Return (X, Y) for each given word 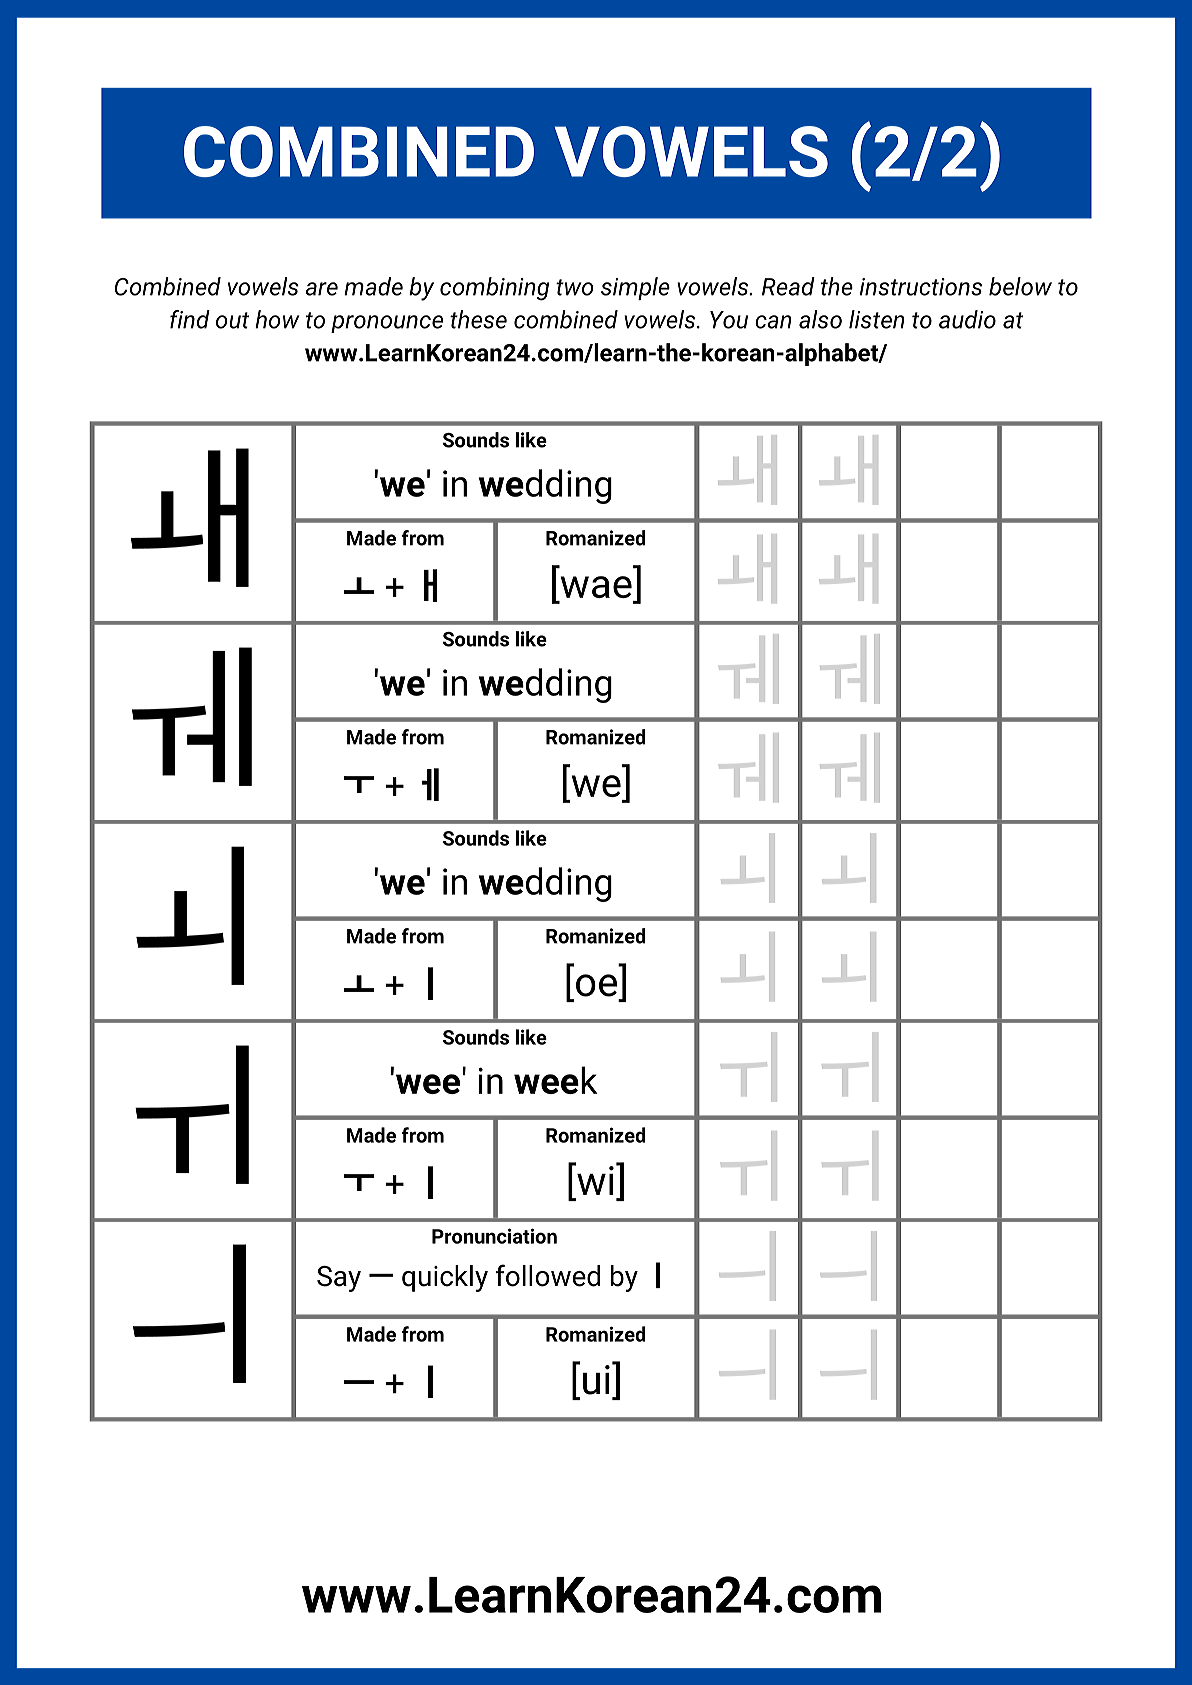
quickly (445, 1278)
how (277, 319)
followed (548, 1275)
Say (339, 1279)
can (773, 322)
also (820, 319)
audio (967, 319)
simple (635, 288)
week (555, 1080)
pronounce (387, 324)
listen (877, 319)
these (478, 319)
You (729, 320)
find (190, 319)
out (232, 320)
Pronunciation (494, 1236)
